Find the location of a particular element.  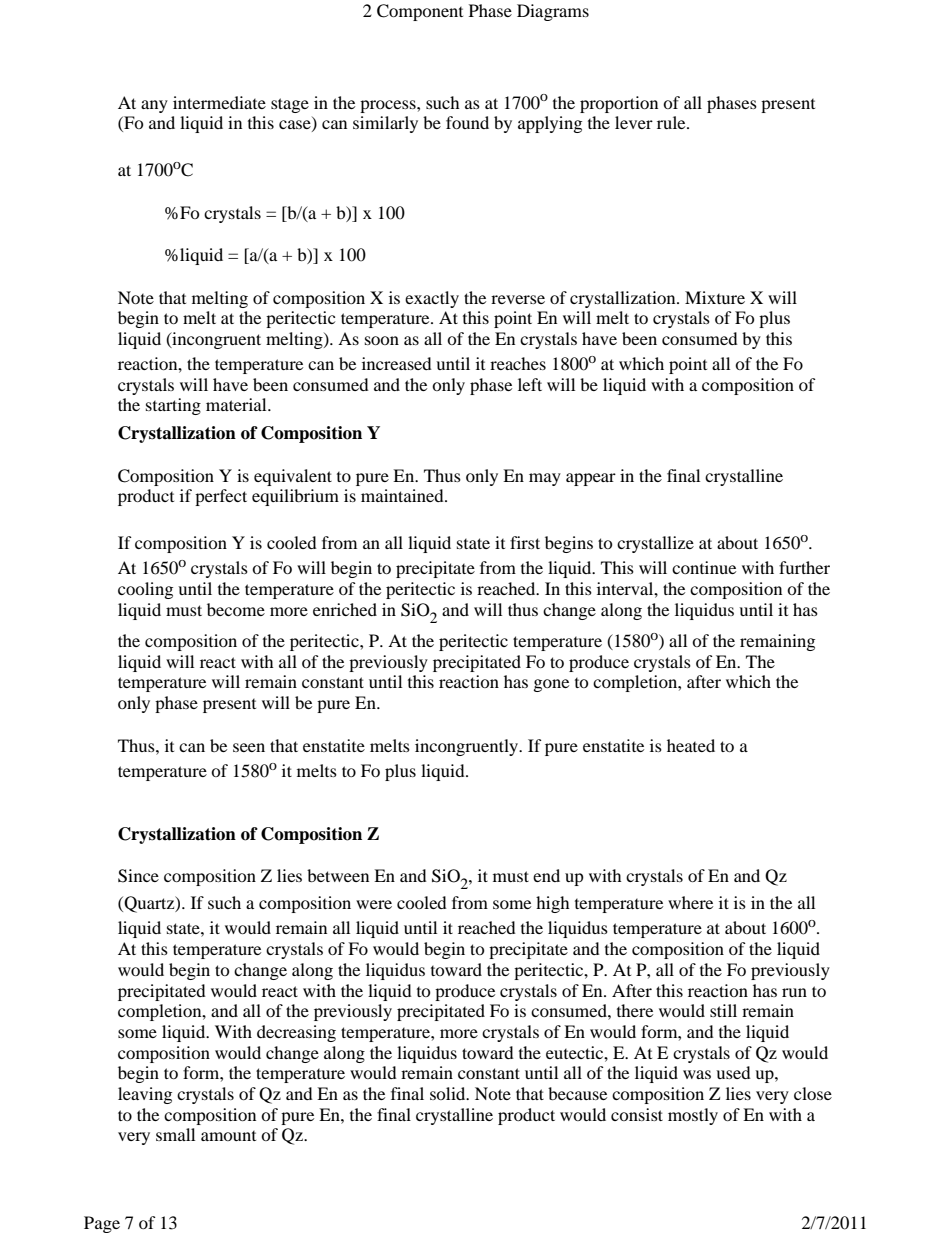

where is located at coordinates (690, 902).
